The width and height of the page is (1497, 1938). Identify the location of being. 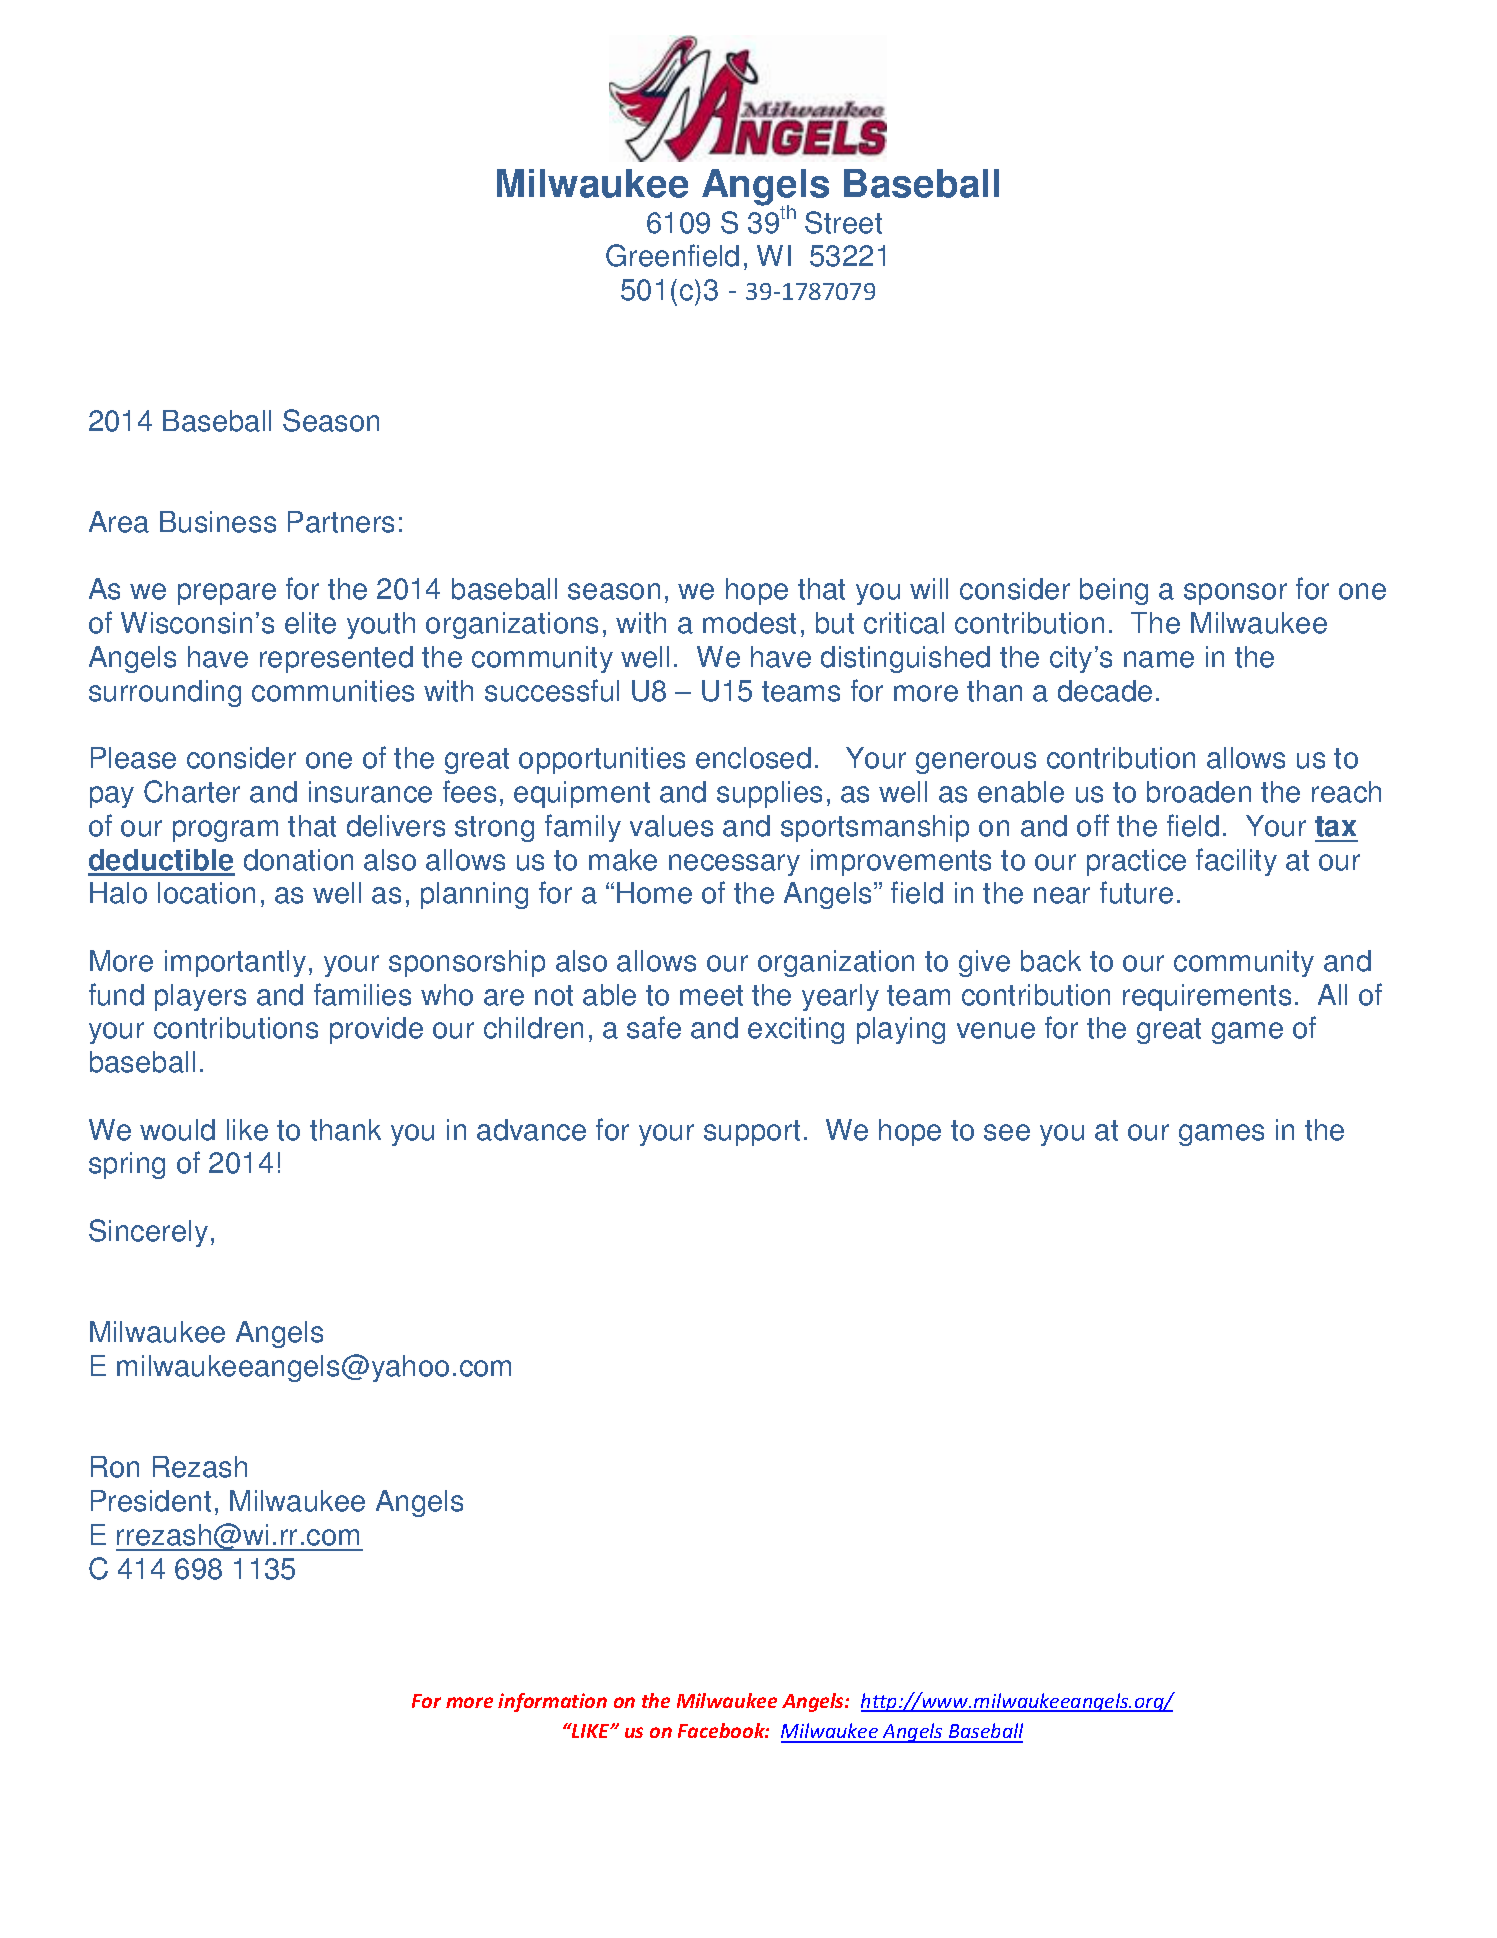
(1114, 591).
